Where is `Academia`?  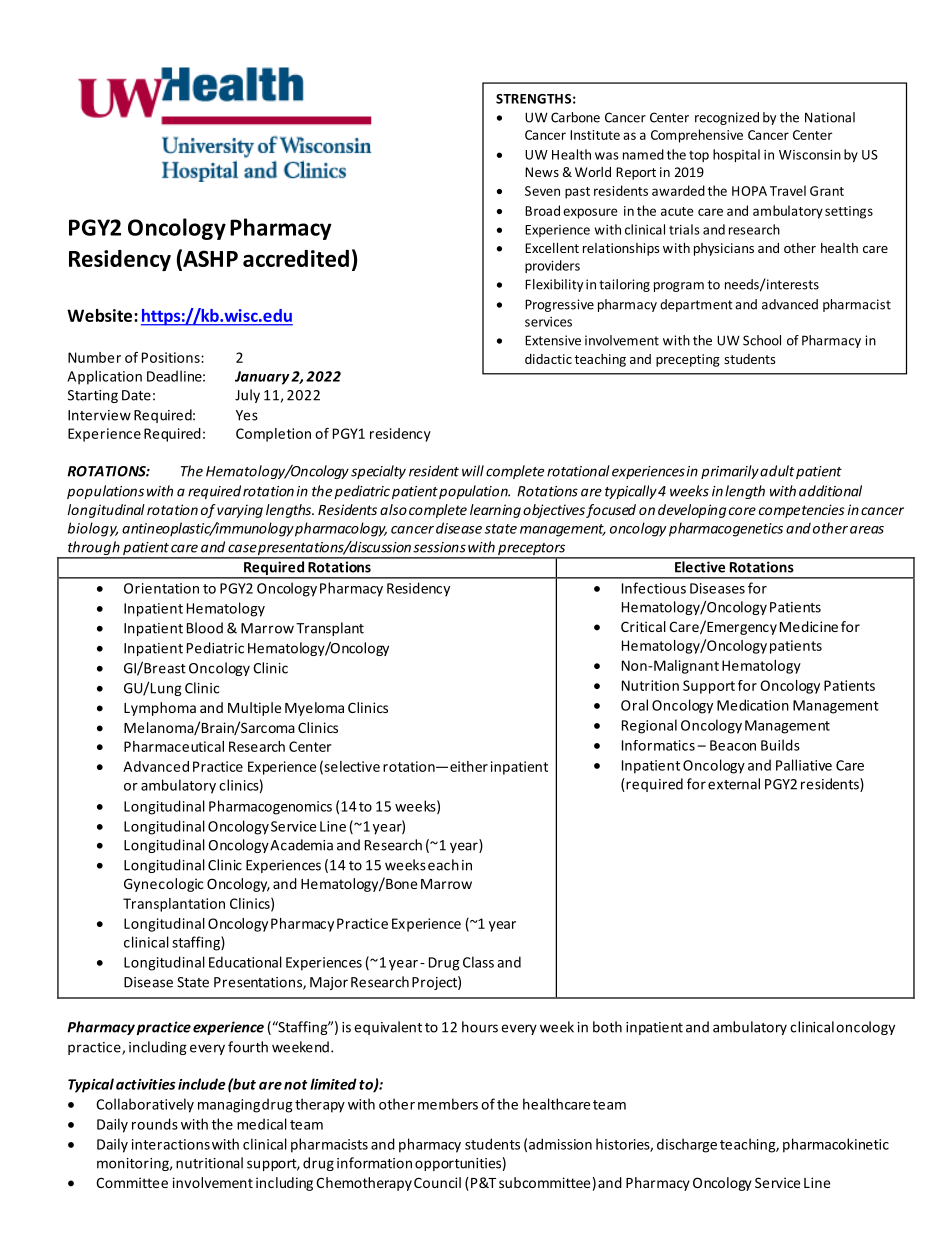 Academia is located at coordinates (301, 845).
